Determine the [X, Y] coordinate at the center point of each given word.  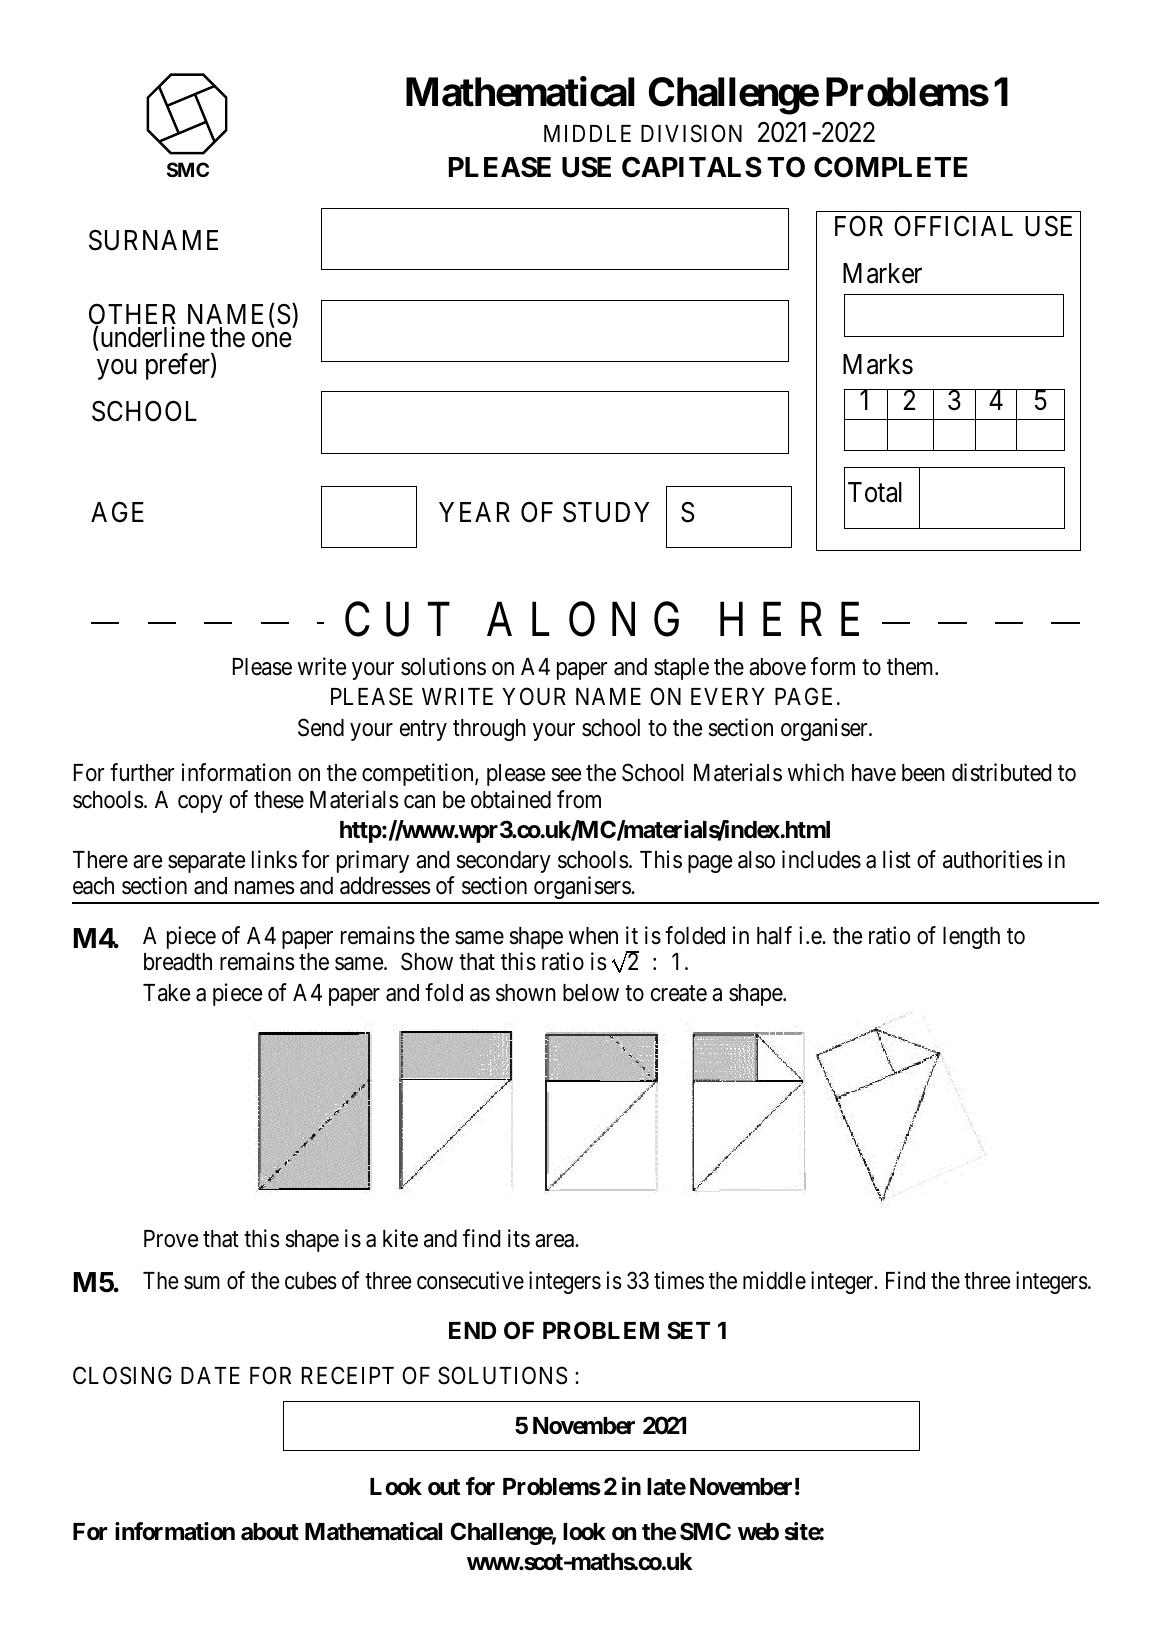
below [591, 993]
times [679, 1280]
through [489, 730]
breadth [178, 962]
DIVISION [691, 134]
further [142, 772]
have [874, 773]
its [519, 1238]
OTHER [132, 316]
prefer [179, 367]
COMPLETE [891, 167]
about [270, 1532]
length [971, 938]
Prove [171, 1239]
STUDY [606, 512]
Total [875, 492]
